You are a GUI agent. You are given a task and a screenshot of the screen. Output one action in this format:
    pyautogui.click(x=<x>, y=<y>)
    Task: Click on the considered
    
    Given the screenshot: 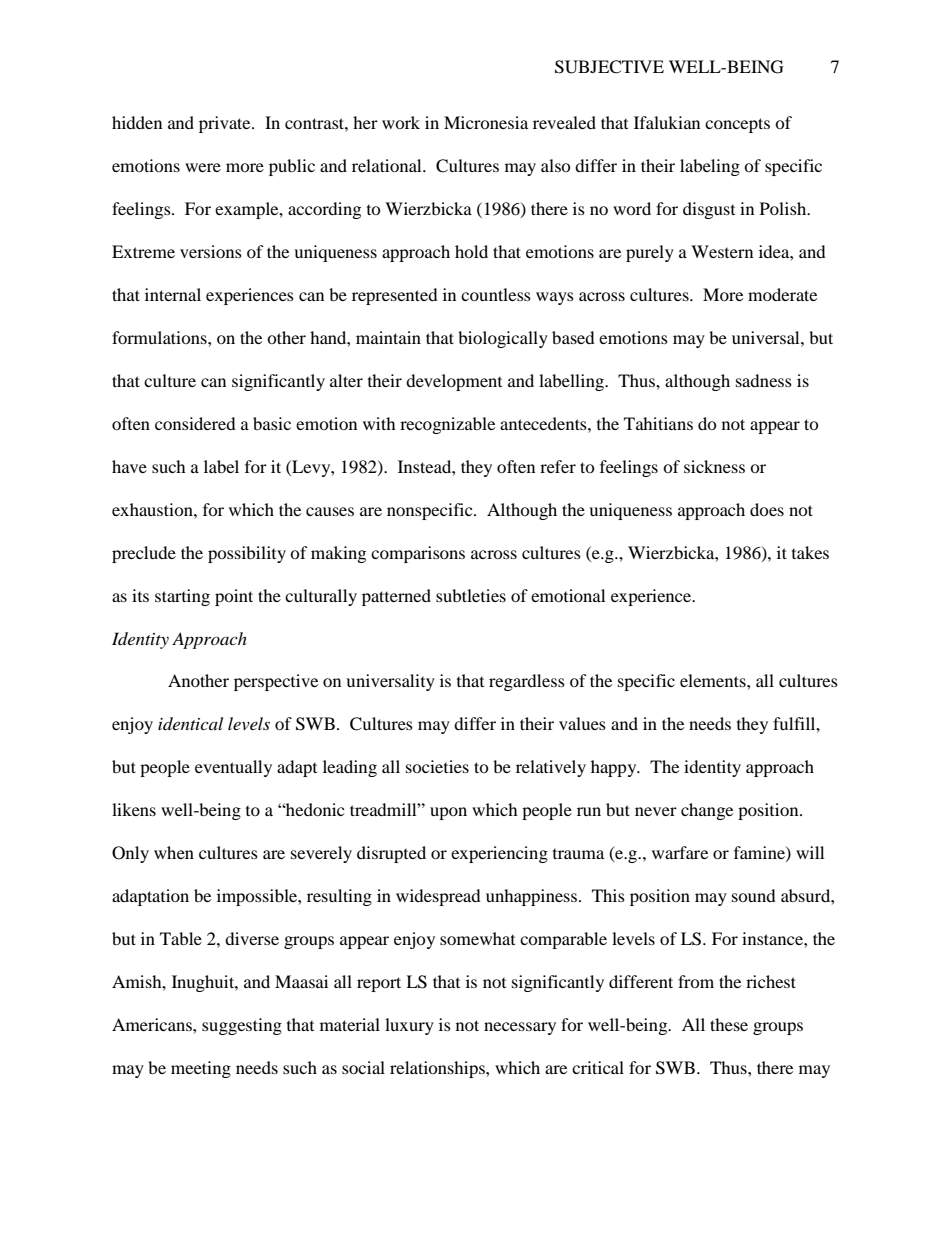 What is the action you would take?
    pyautogui.click(x=195, y=423)
